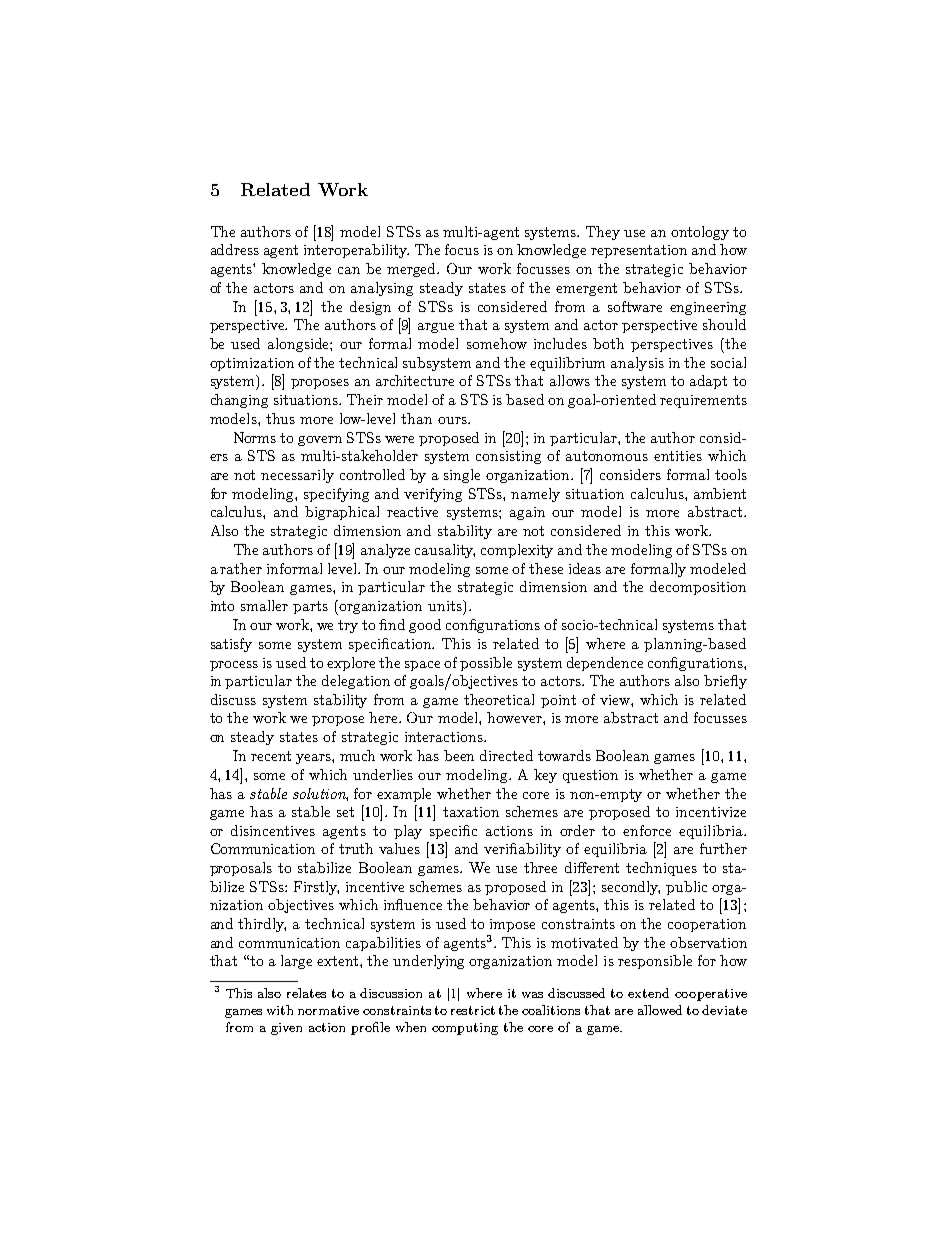 This image has height=1233, width=952. Describe the element at coordinates (264, 605) in the image. I see `smaller` at that location.
